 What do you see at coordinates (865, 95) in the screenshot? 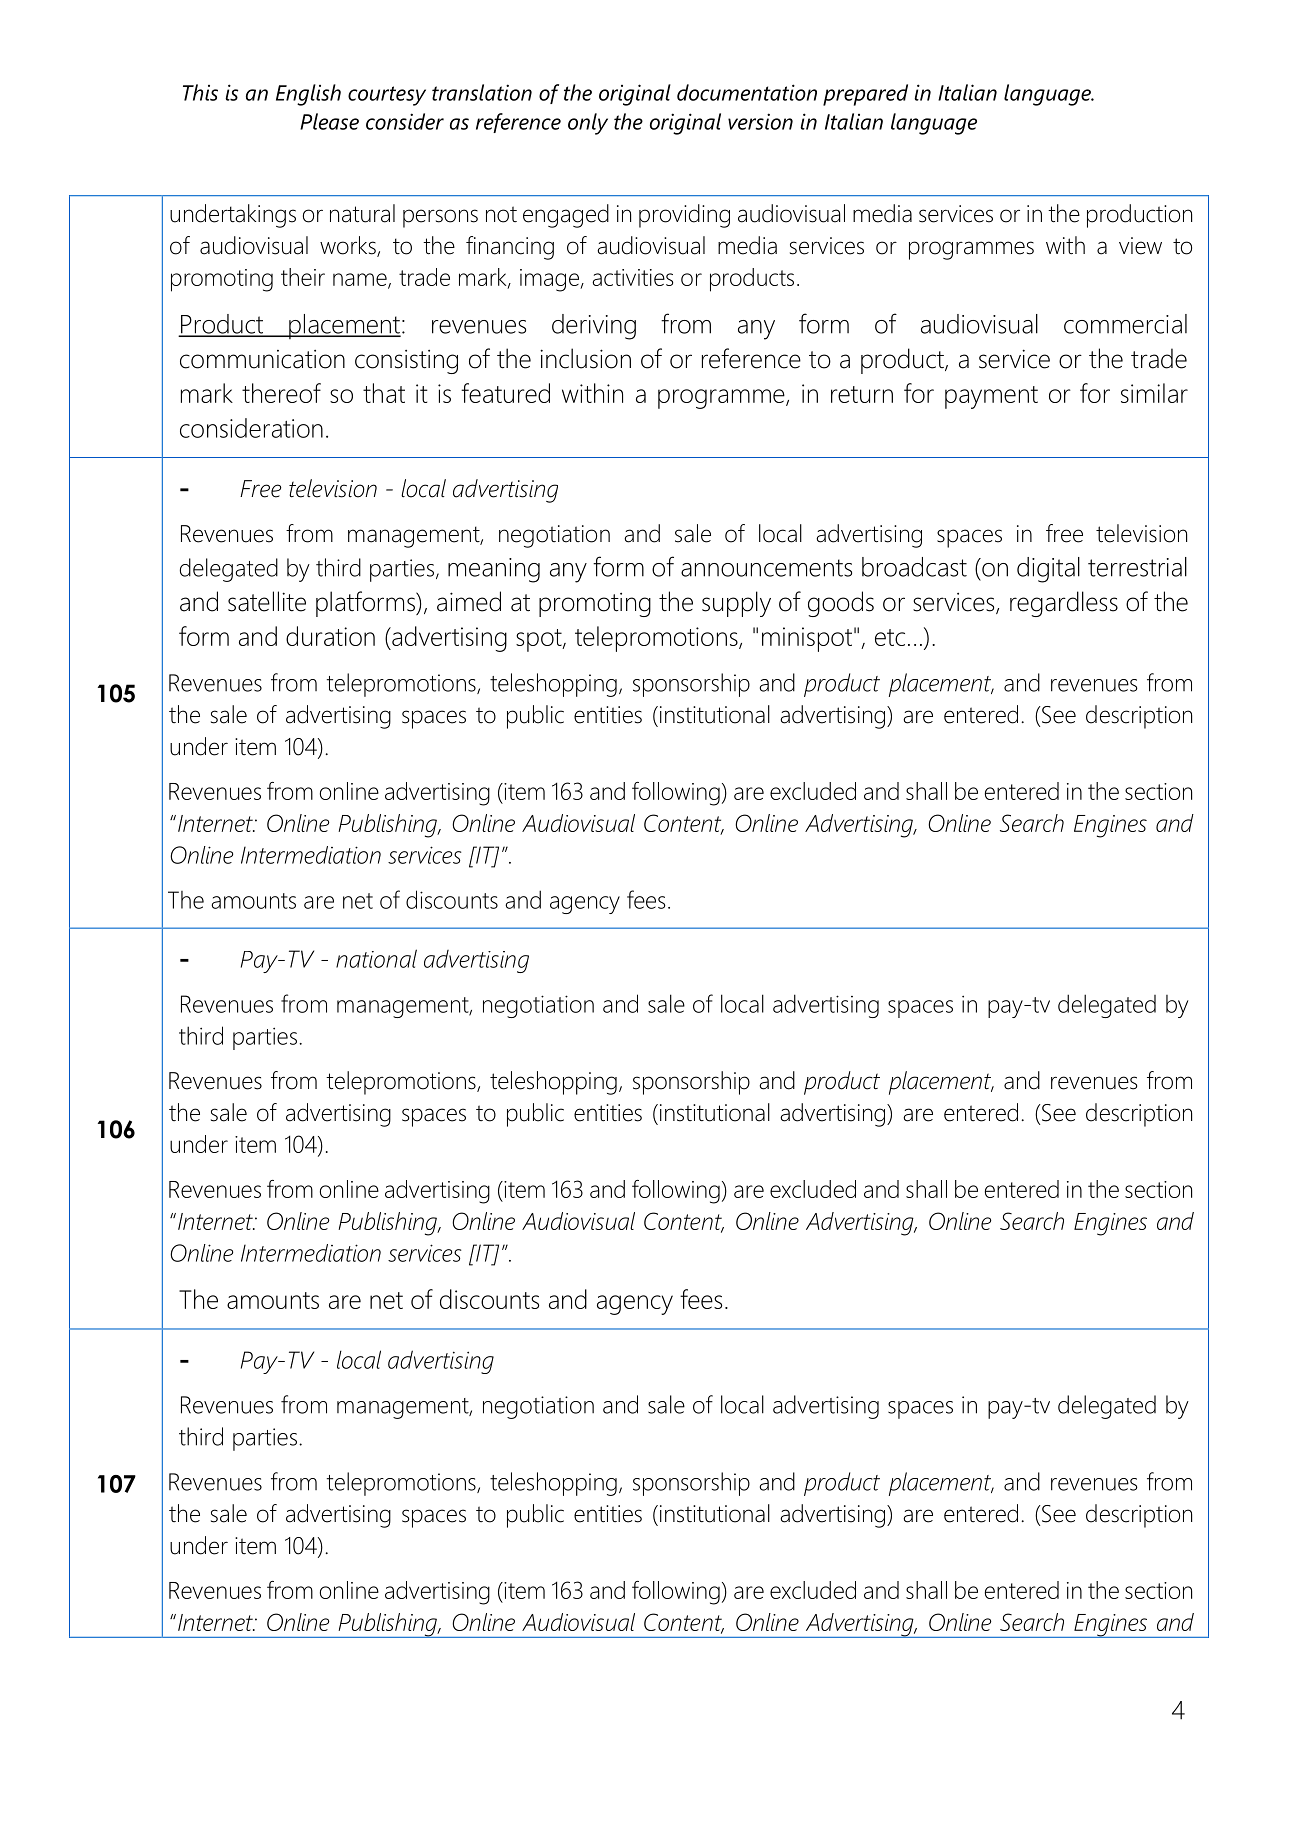
I see `prepared` at bounding box center [865, 95].
